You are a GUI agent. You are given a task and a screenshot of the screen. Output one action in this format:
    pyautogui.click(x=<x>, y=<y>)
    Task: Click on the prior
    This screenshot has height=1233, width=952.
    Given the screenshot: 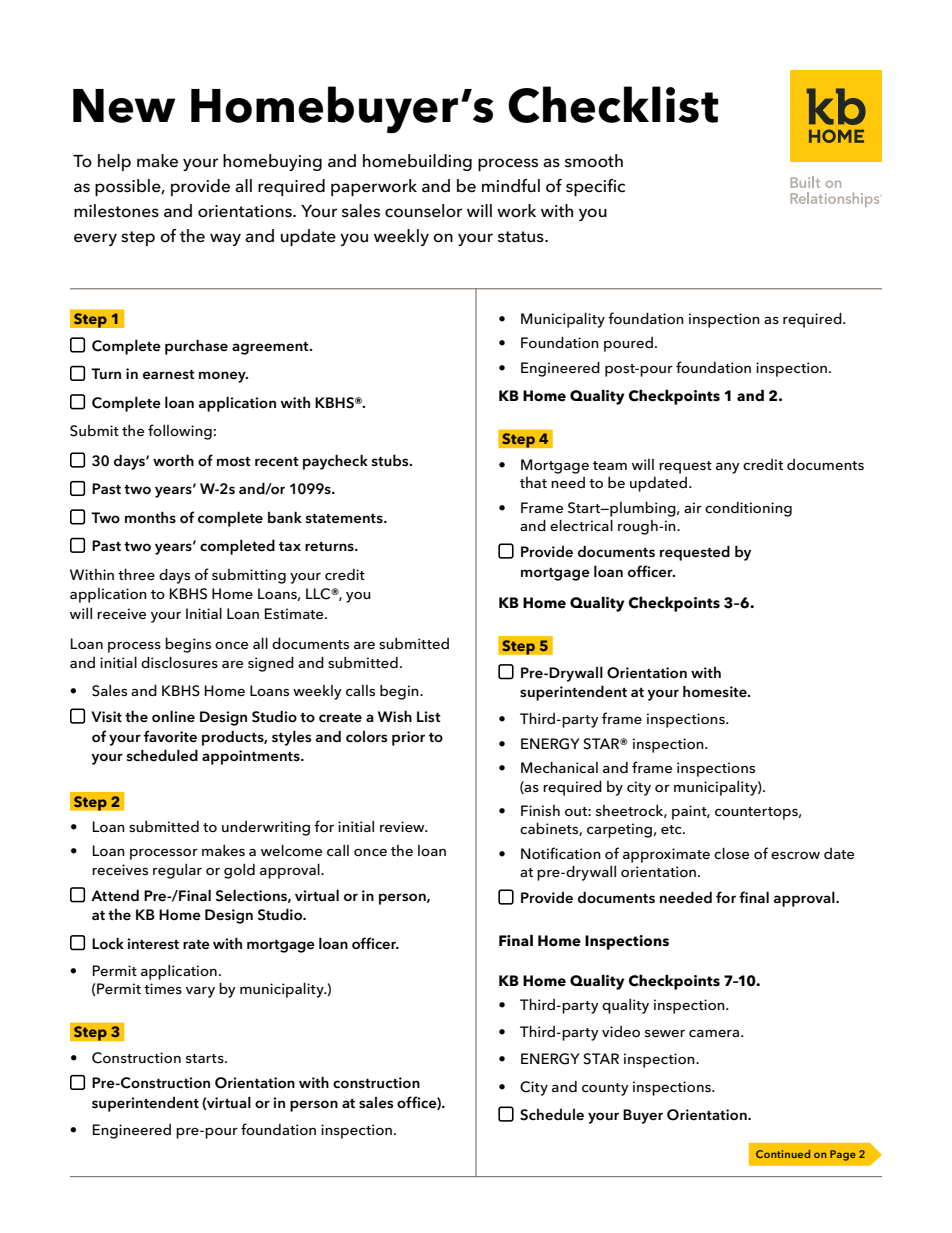 What is the action you would take?
    pyautogui.click(x=408, y=738)
